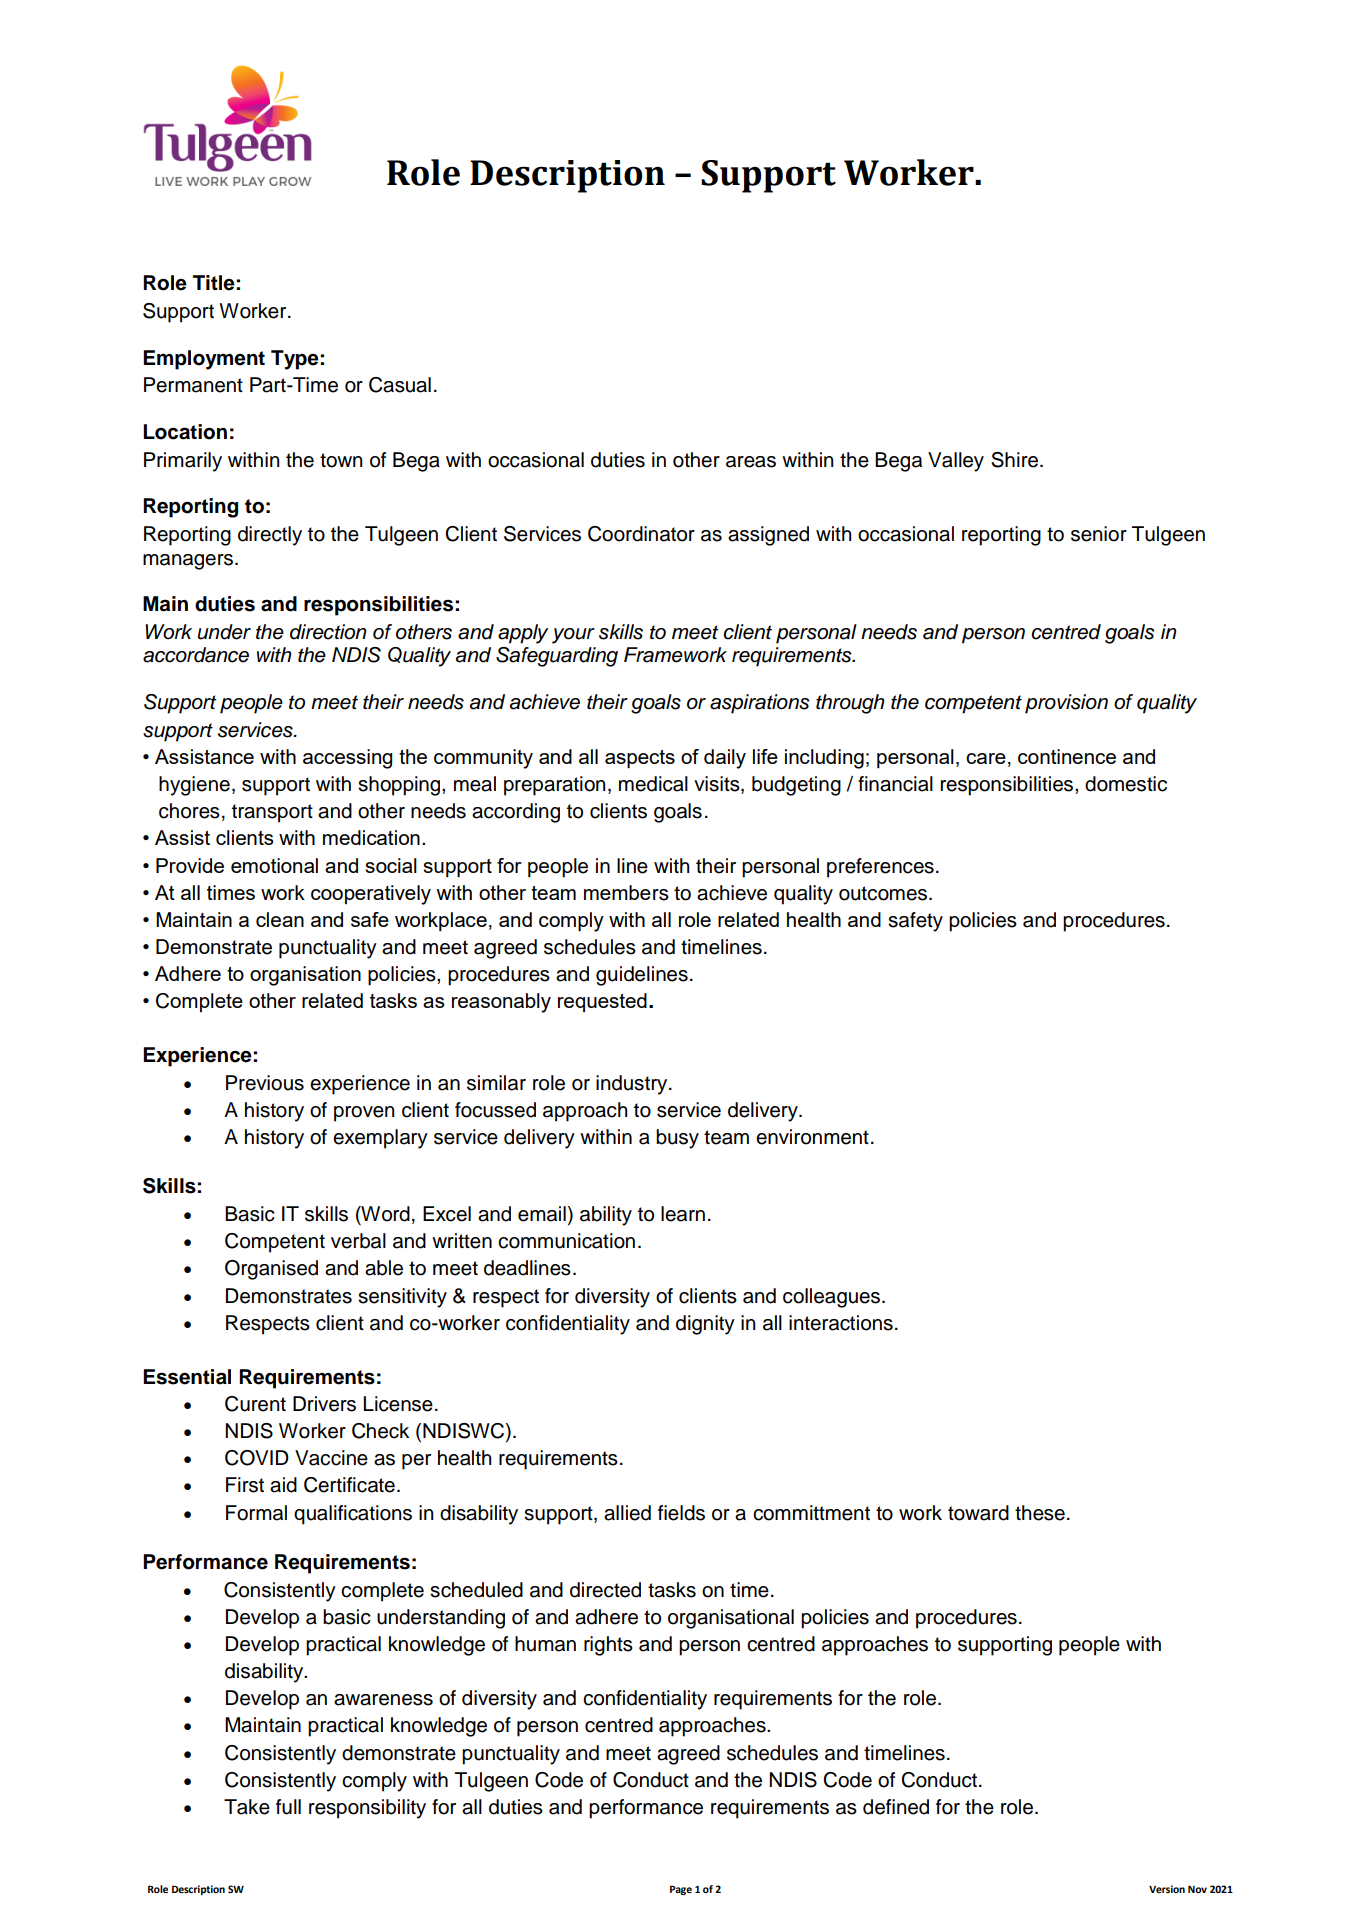  I want to click on areas, so click(751, 462).
